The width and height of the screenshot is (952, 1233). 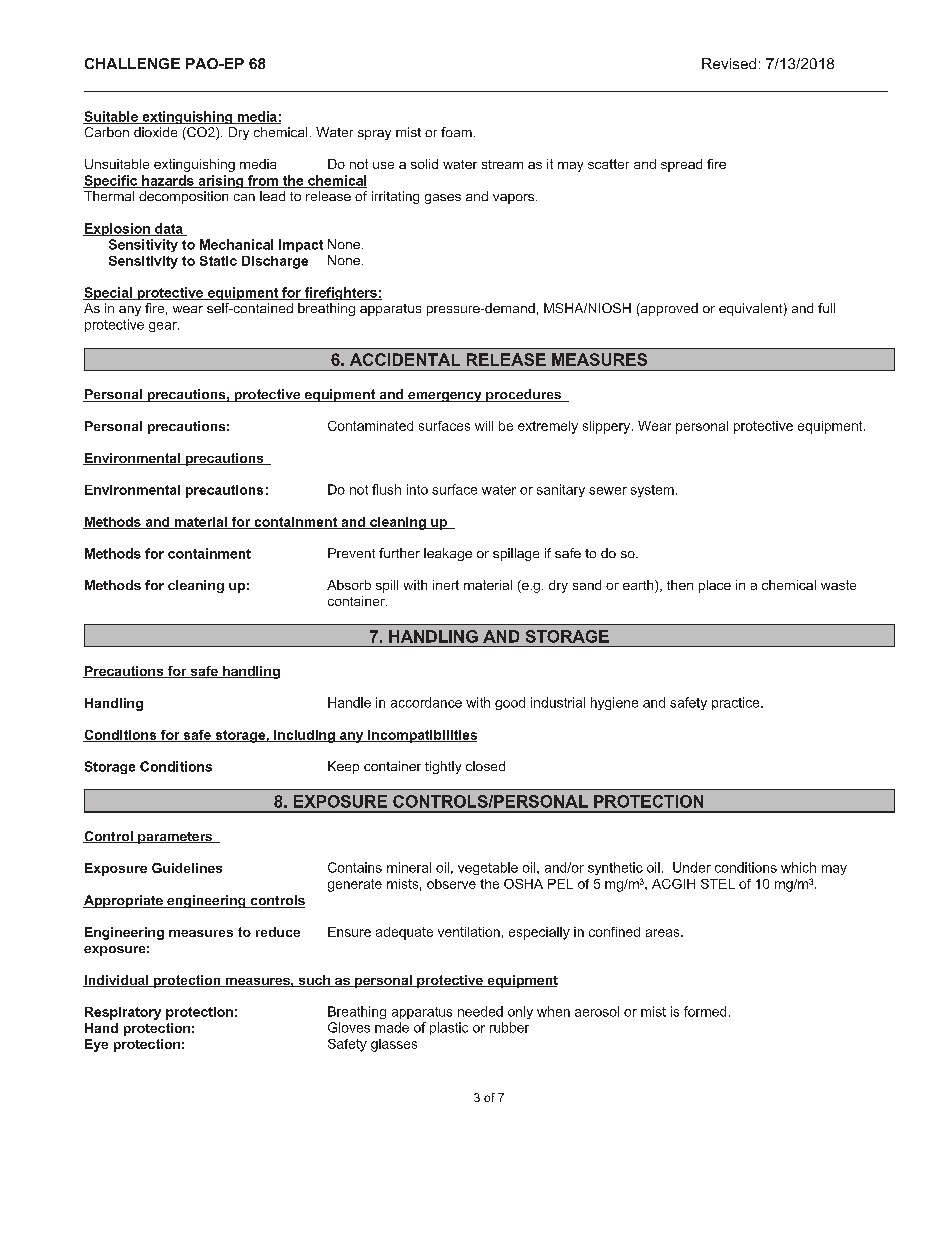 I want to click on Revised, so click(x=729, y=63).
